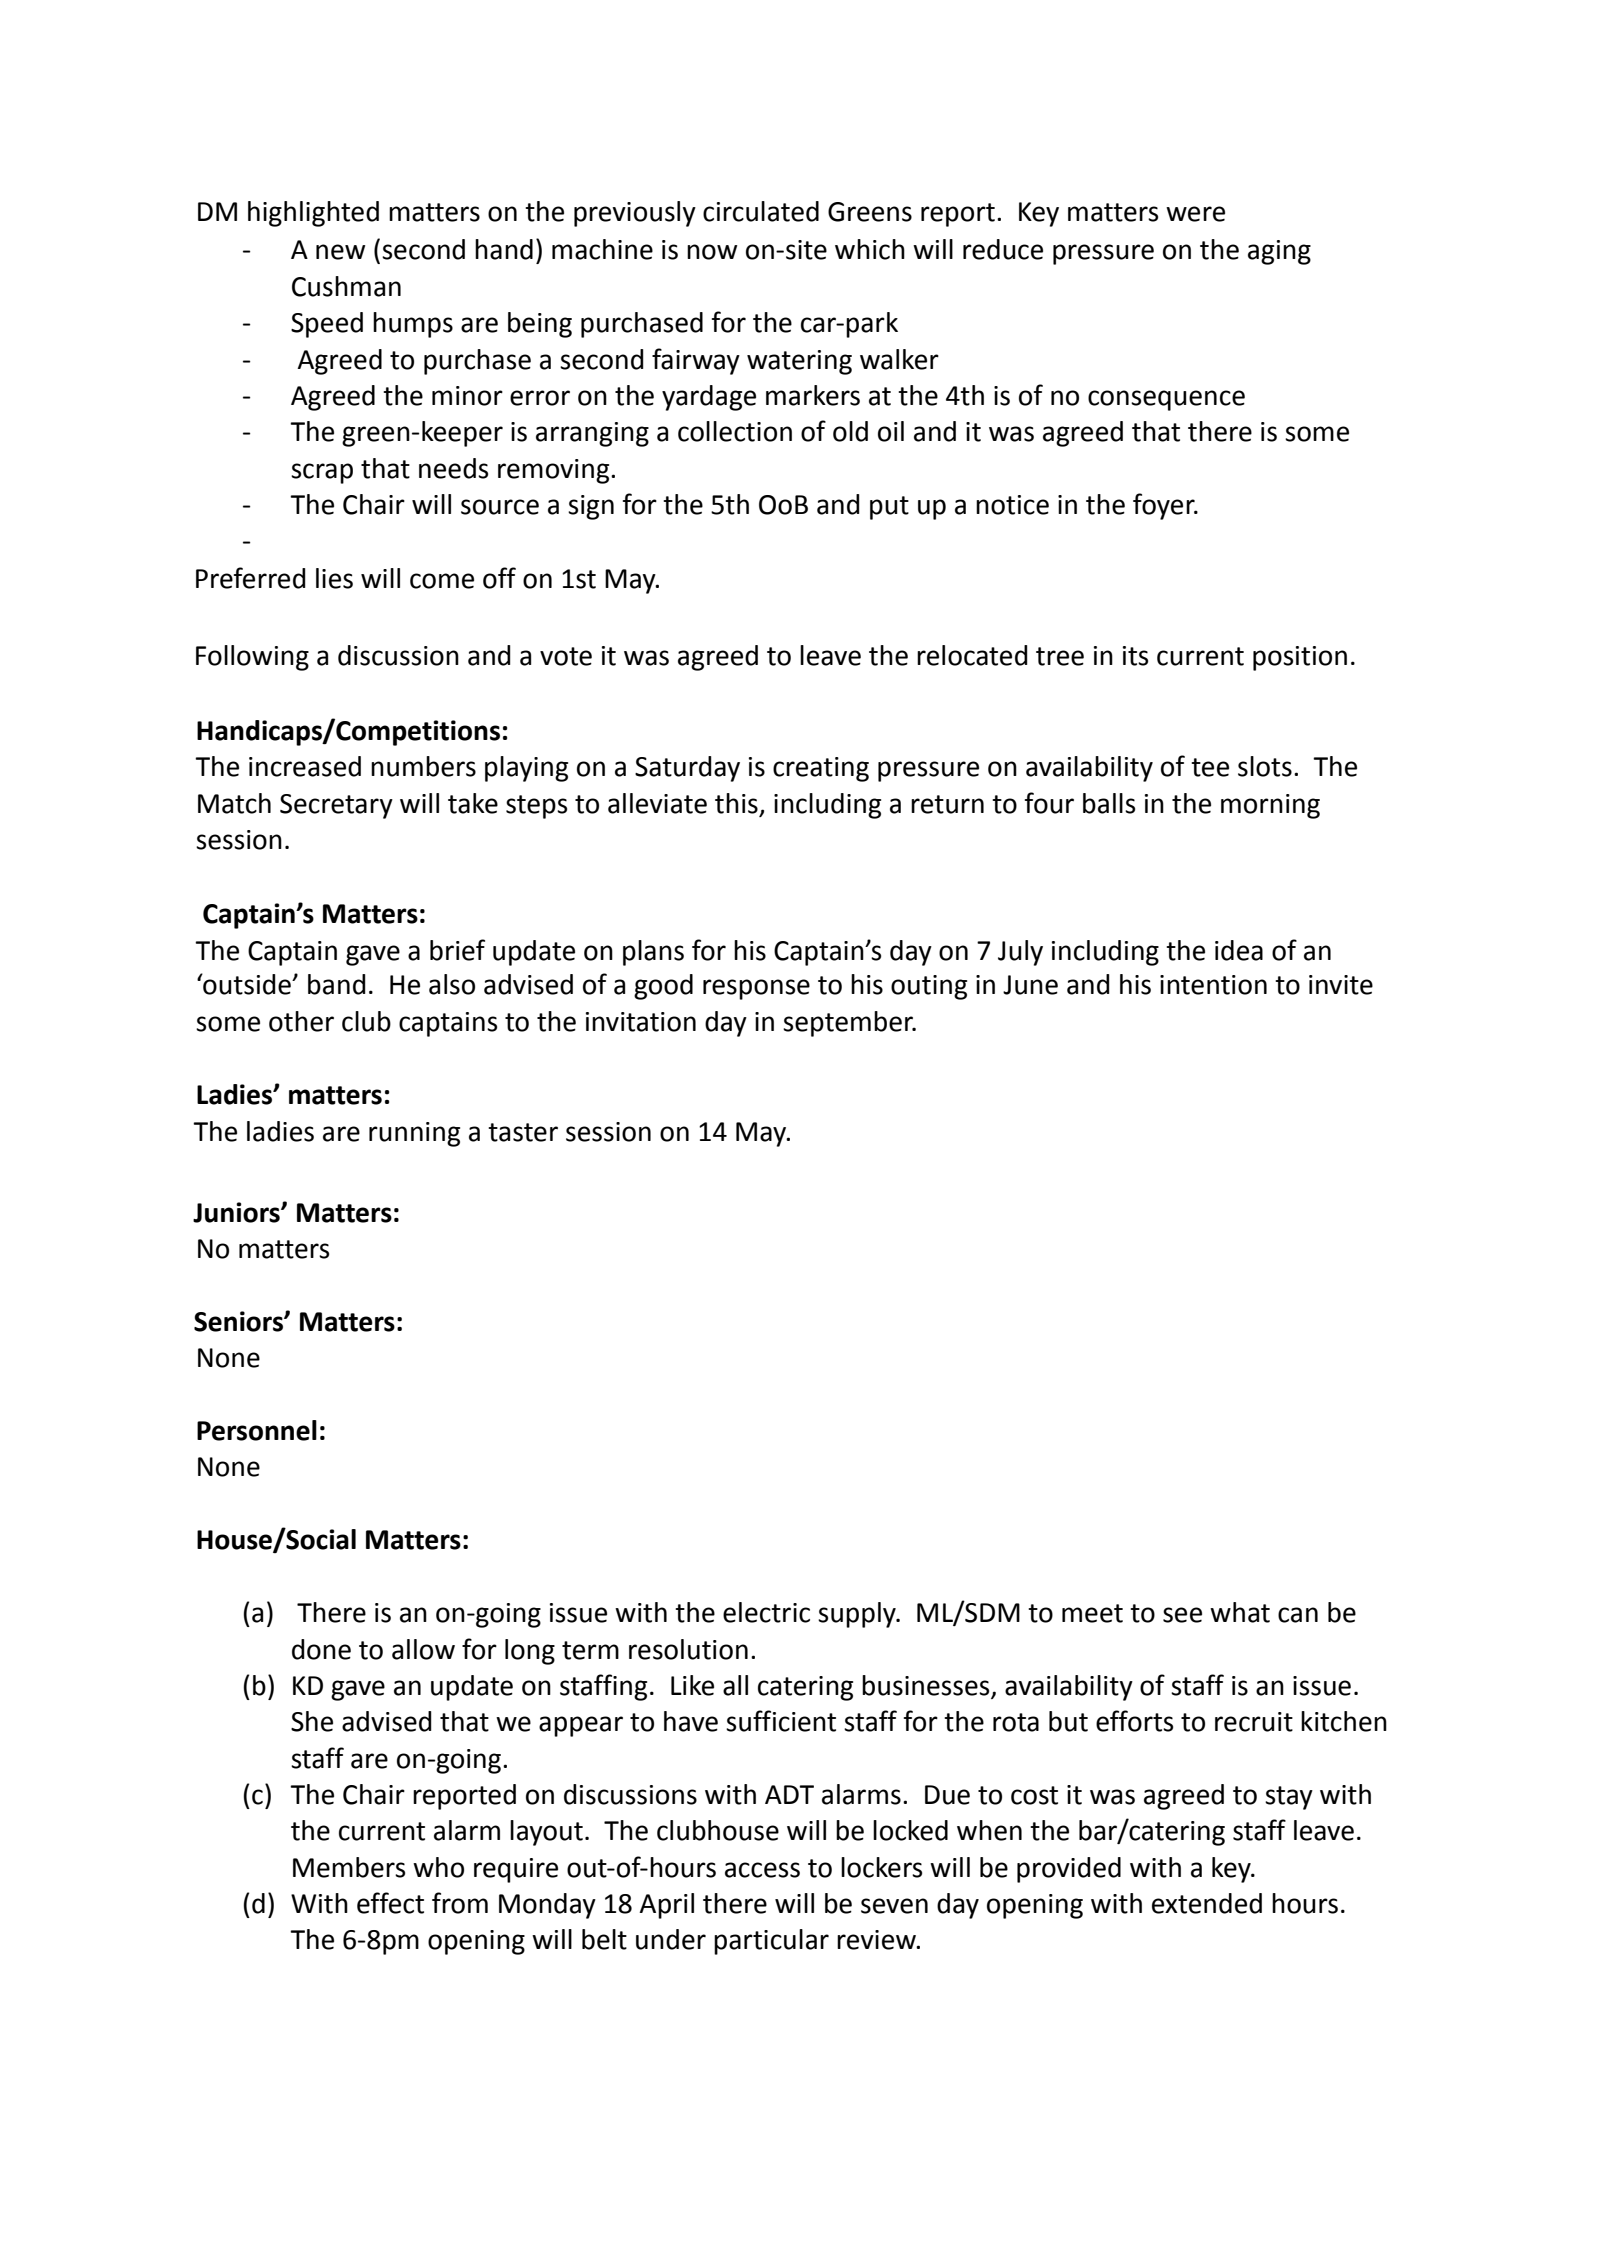  I want to click on extended, so click(1207, 1903).
